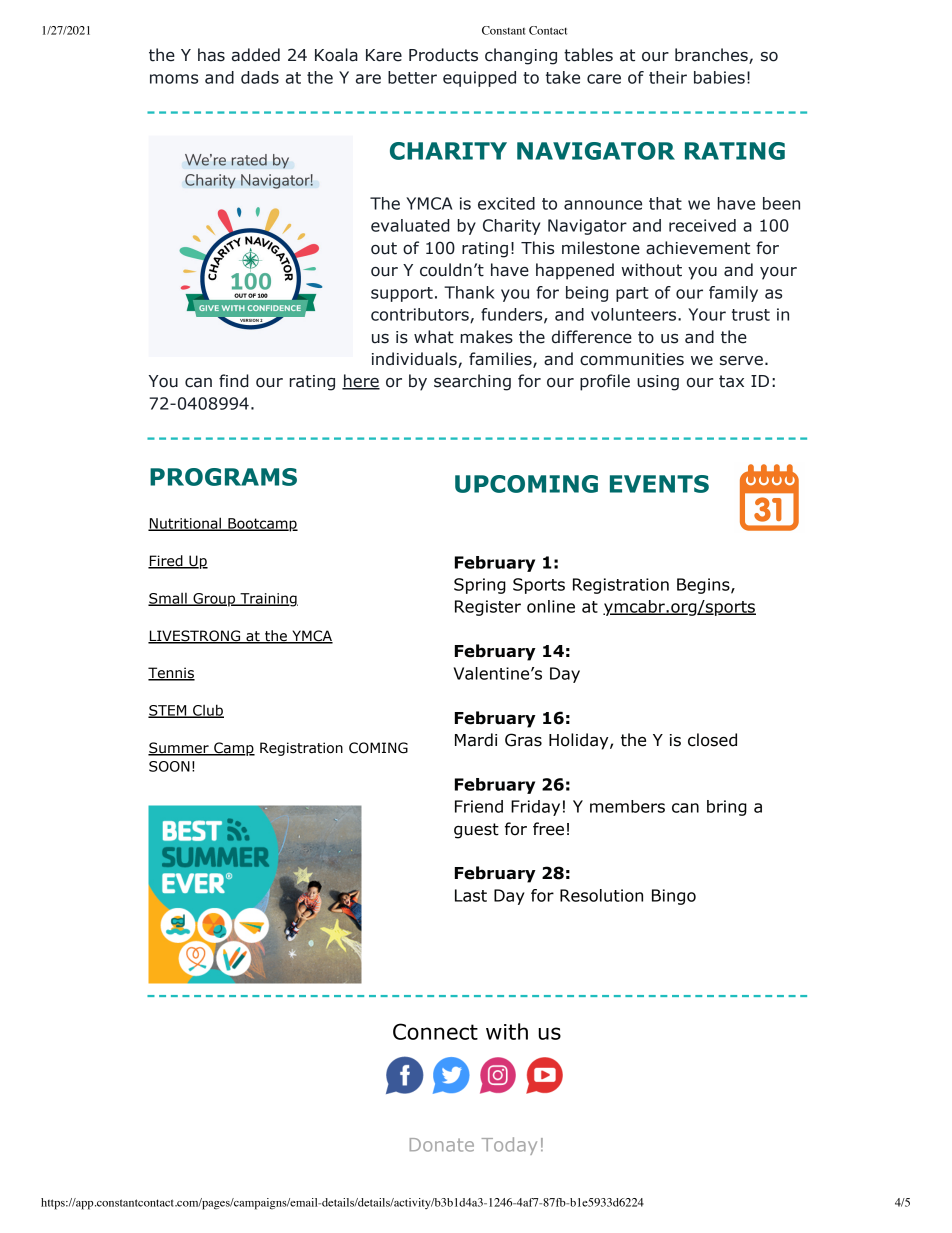  What do you see at coordinates (234, 381) in the document?
I see `find` at bounding box center [234, 381].
